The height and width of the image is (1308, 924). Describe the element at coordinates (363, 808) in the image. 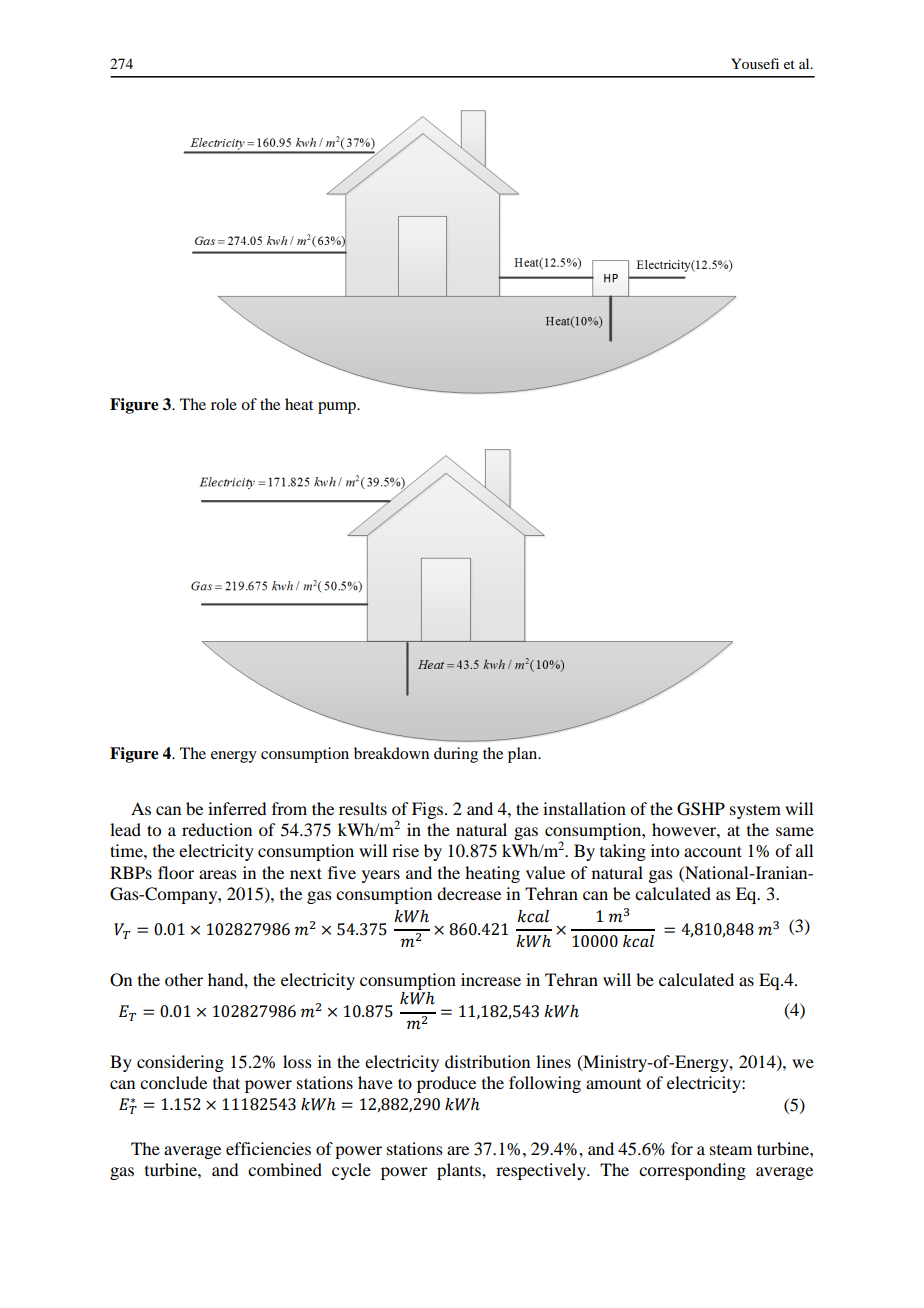

I see `results` at that location.
